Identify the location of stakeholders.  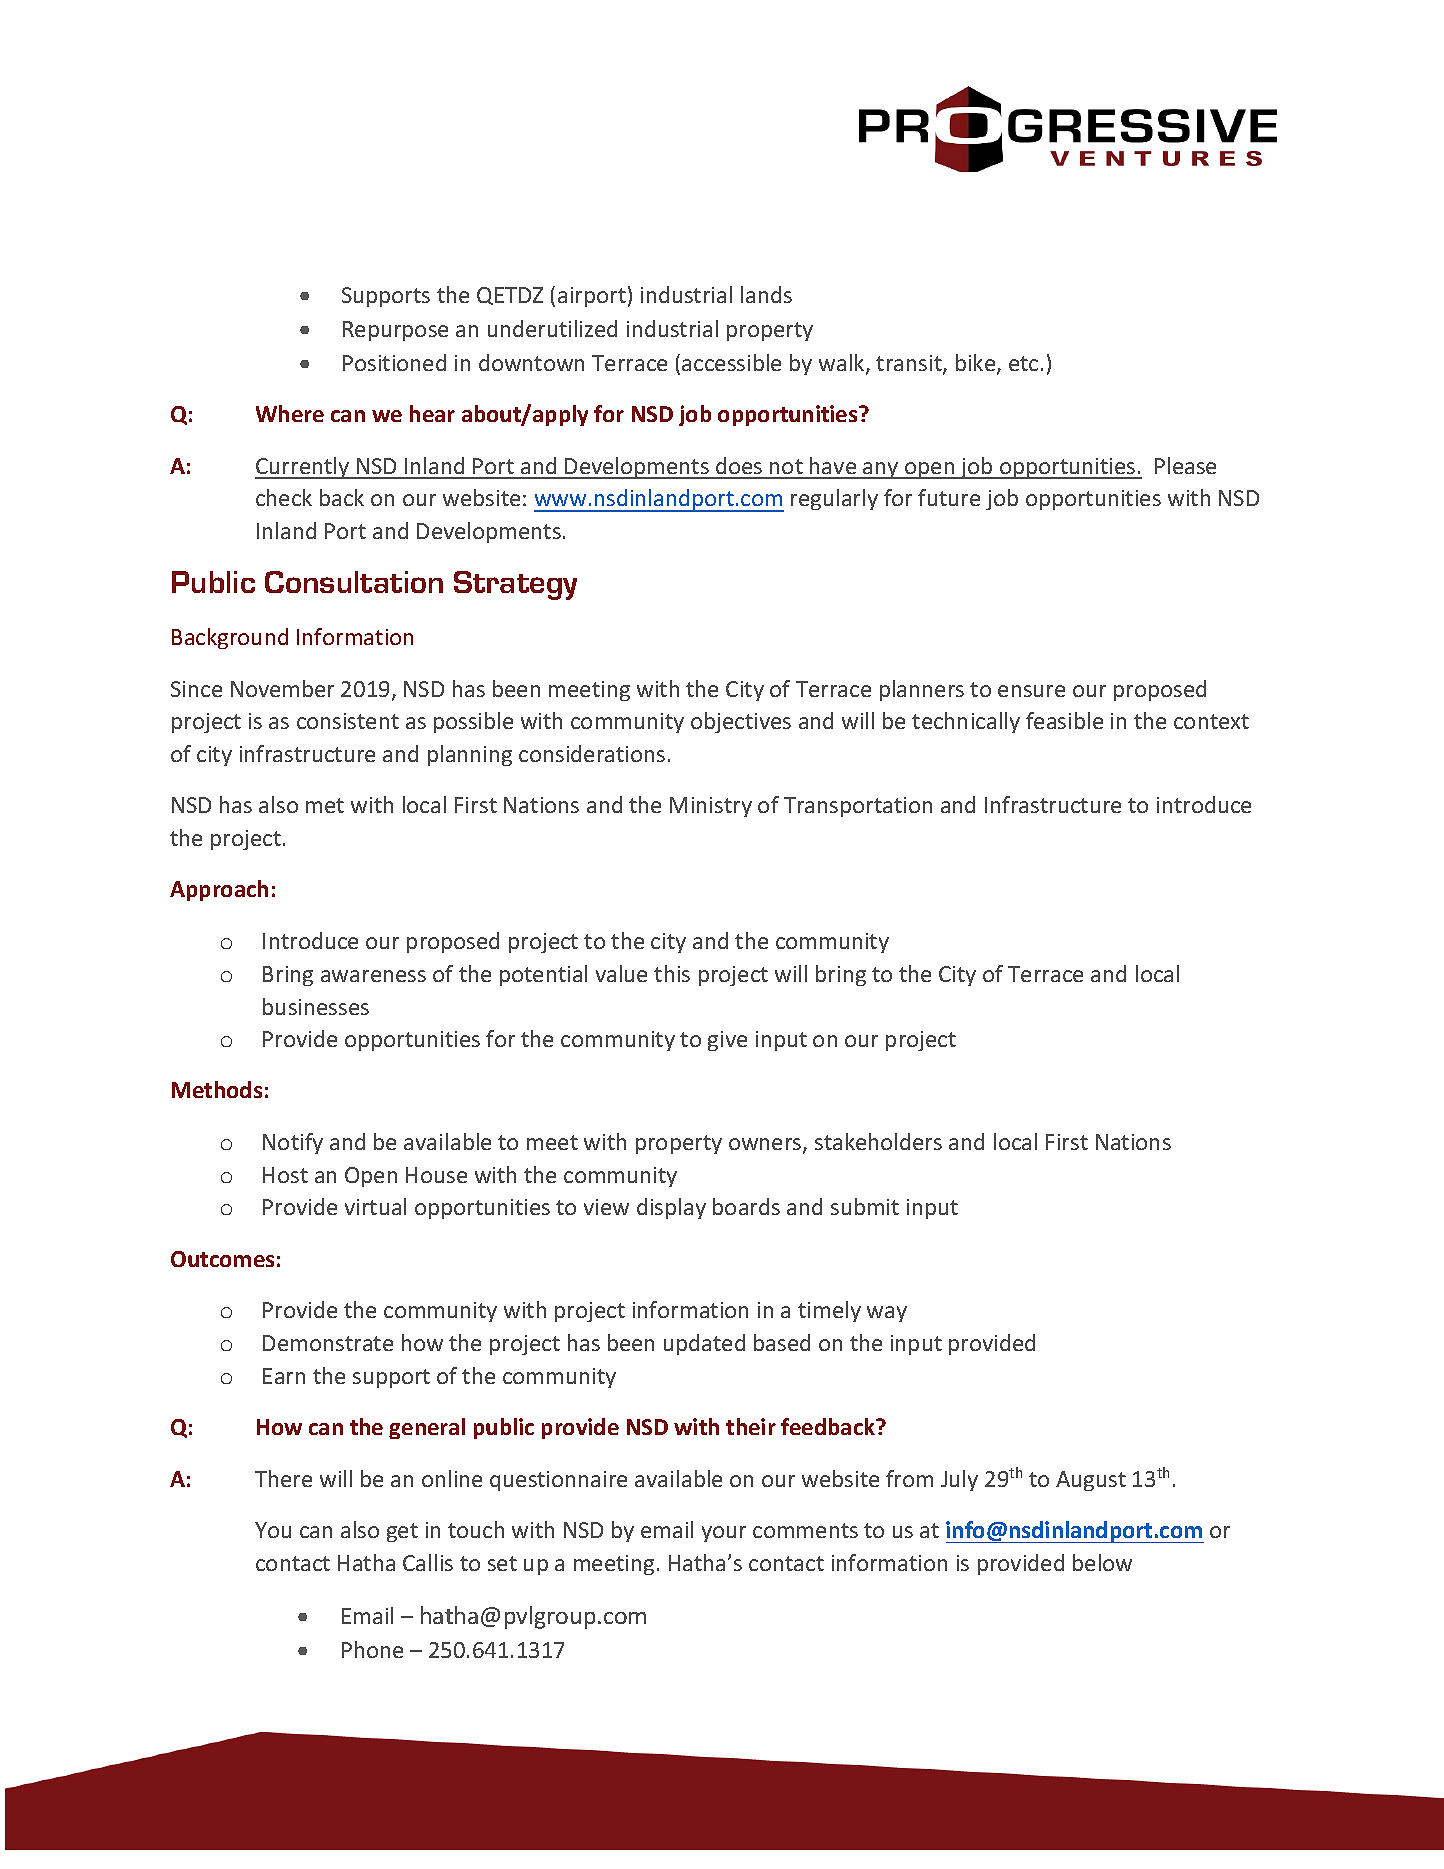
(878, 1141).
